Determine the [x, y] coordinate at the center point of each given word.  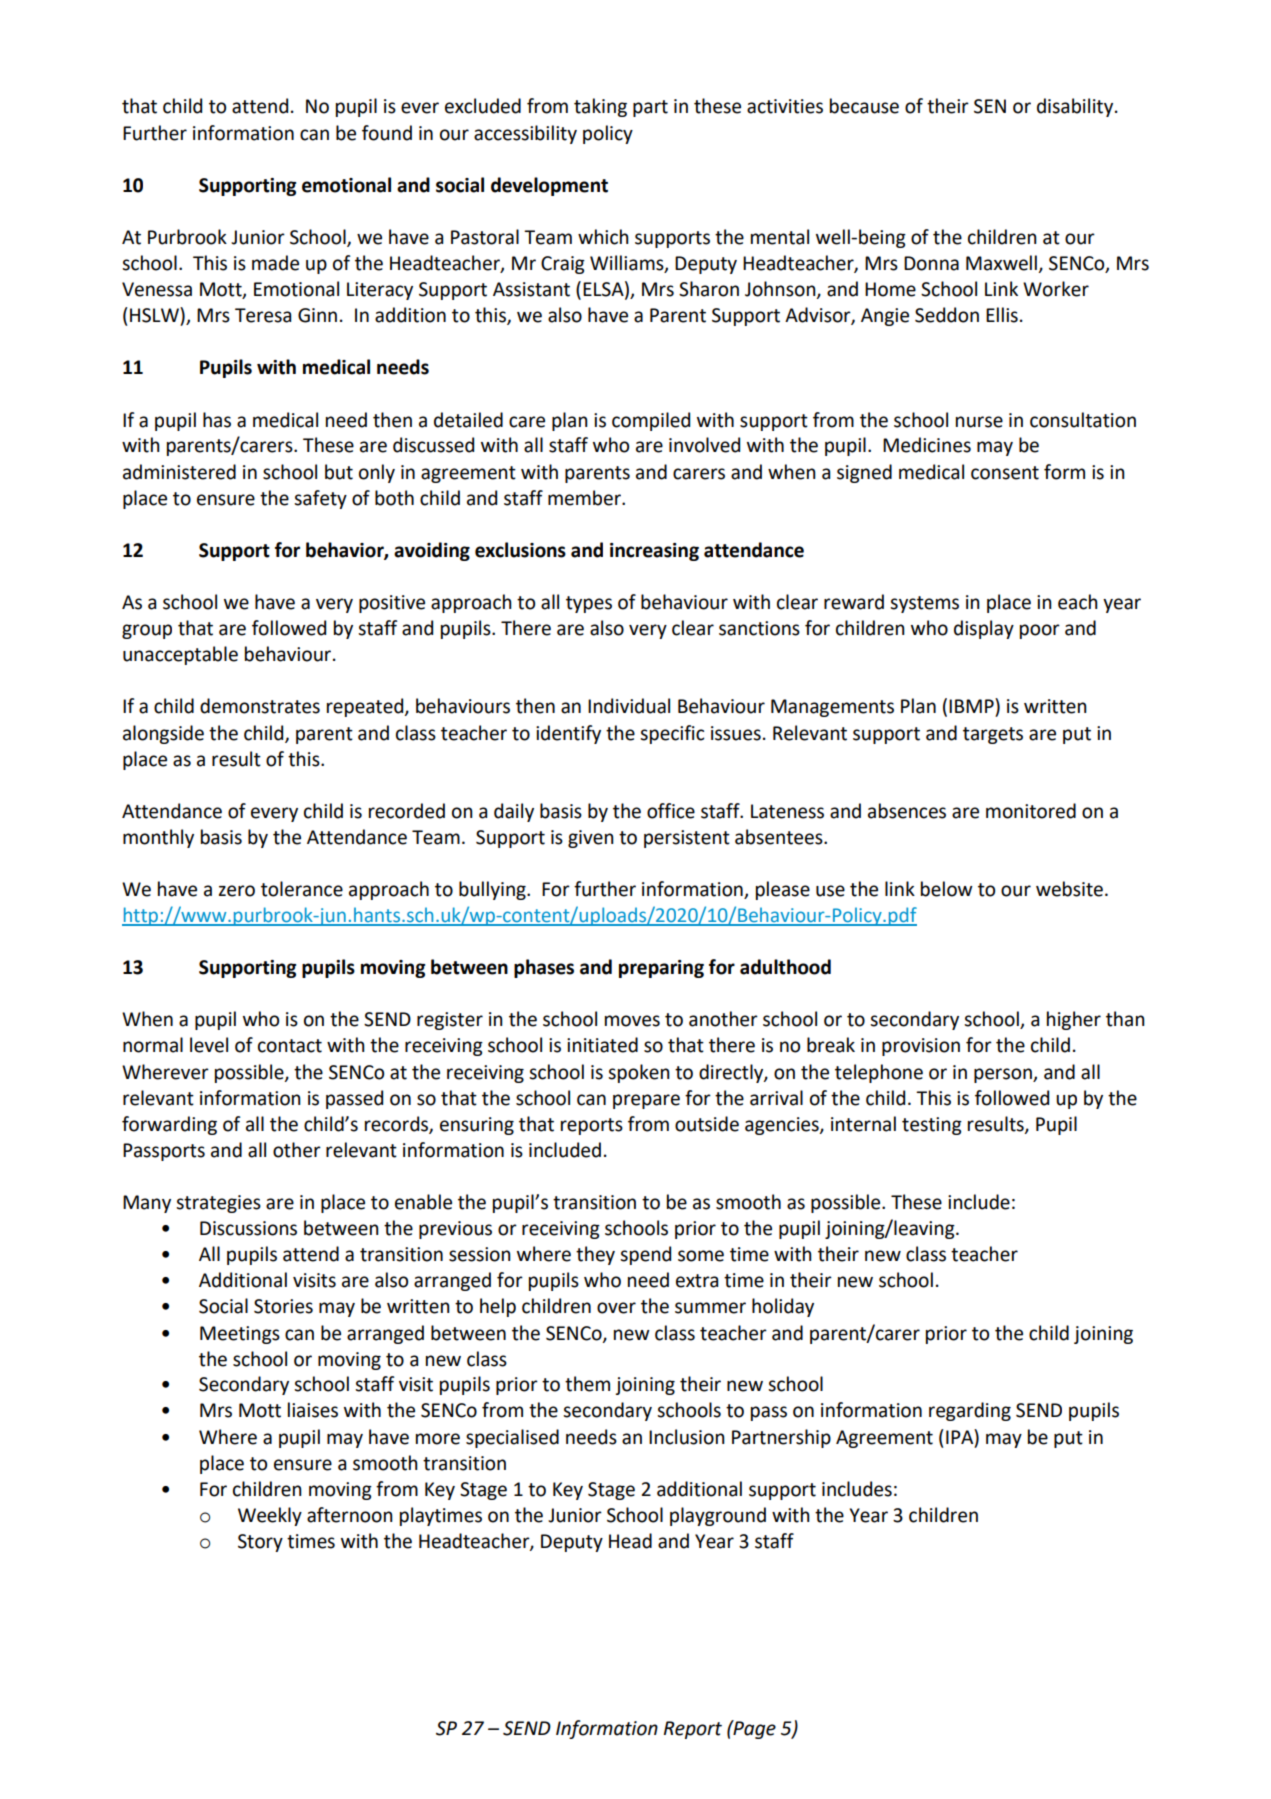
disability [1076, 107]
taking [600, 107]
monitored [1031, 811]
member [585, 498]
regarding [970, 1411]
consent [1005, 473]
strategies [218, 1204]
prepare [646, 1101]
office [671, 811]
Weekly [270, 1516]
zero [237, 891]
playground [718, 1516]
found [387, 133]
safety [320, 499]
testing [932, 1126]
